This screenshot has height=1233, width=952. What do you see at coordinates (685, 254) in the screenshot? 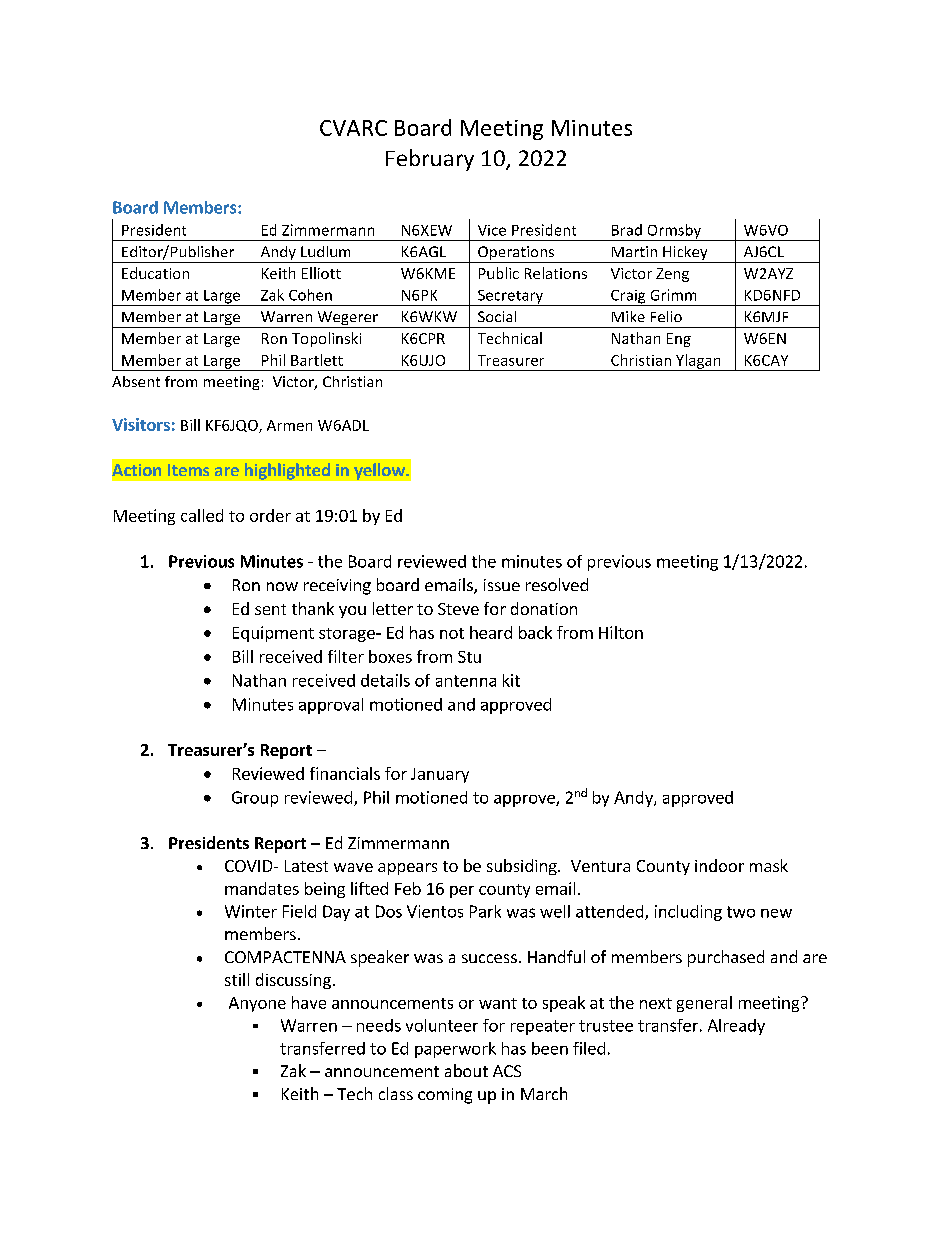
I see `Hickey` at bounding box center [685, 254].
